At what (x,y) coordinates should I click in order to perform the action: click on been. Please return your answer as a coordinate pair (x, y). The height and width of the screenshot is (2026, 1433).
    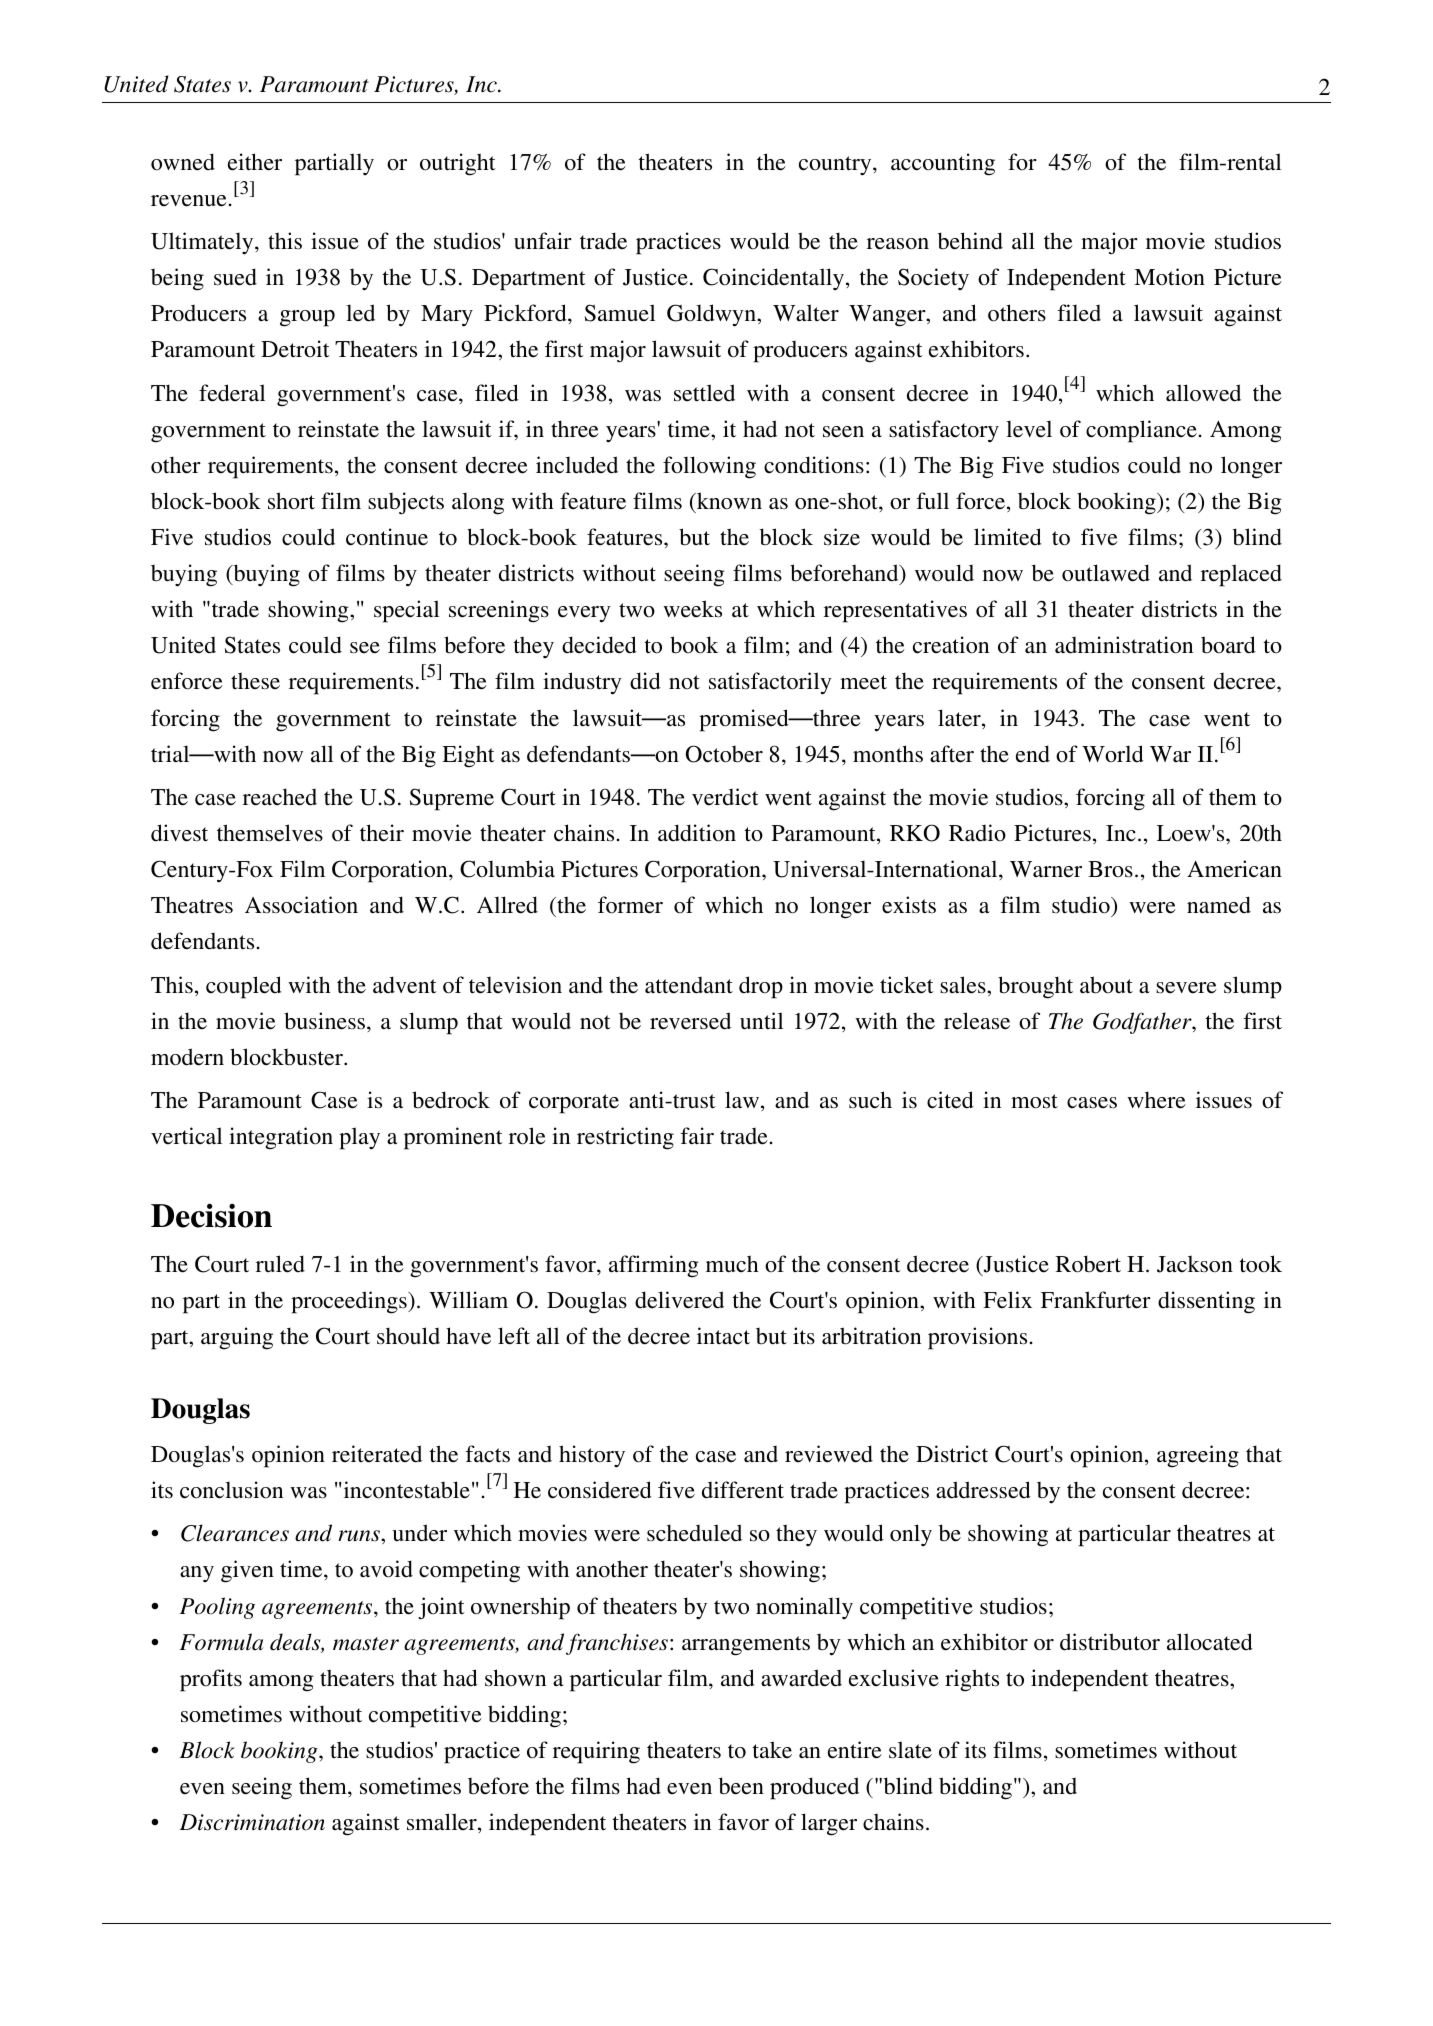
    Looking at the image, I should click on (741, 1786).
